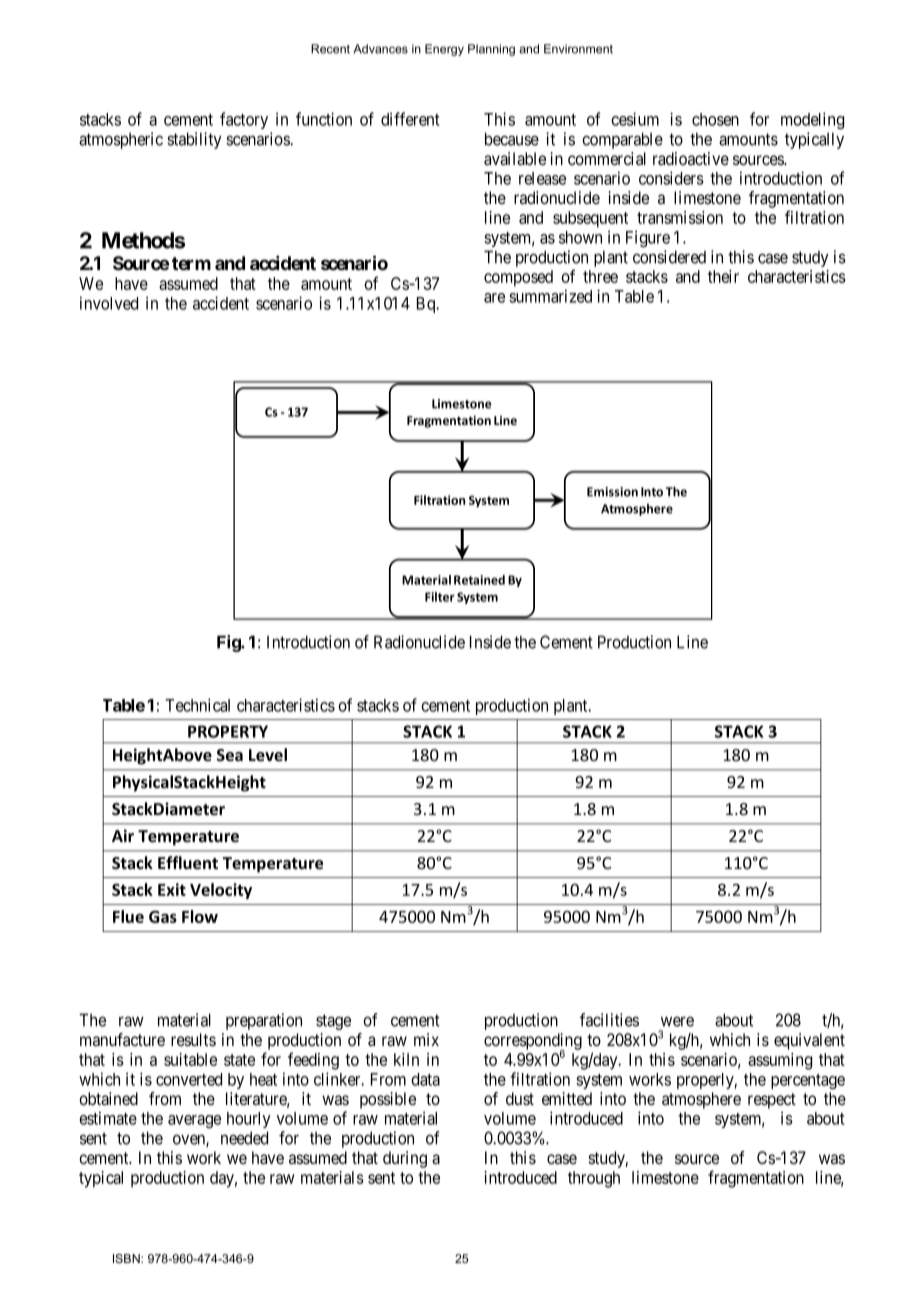  What do you see at coordinates (444, 50) in the screenshot?
I see `Energy` at bounding box center [444, 50].
